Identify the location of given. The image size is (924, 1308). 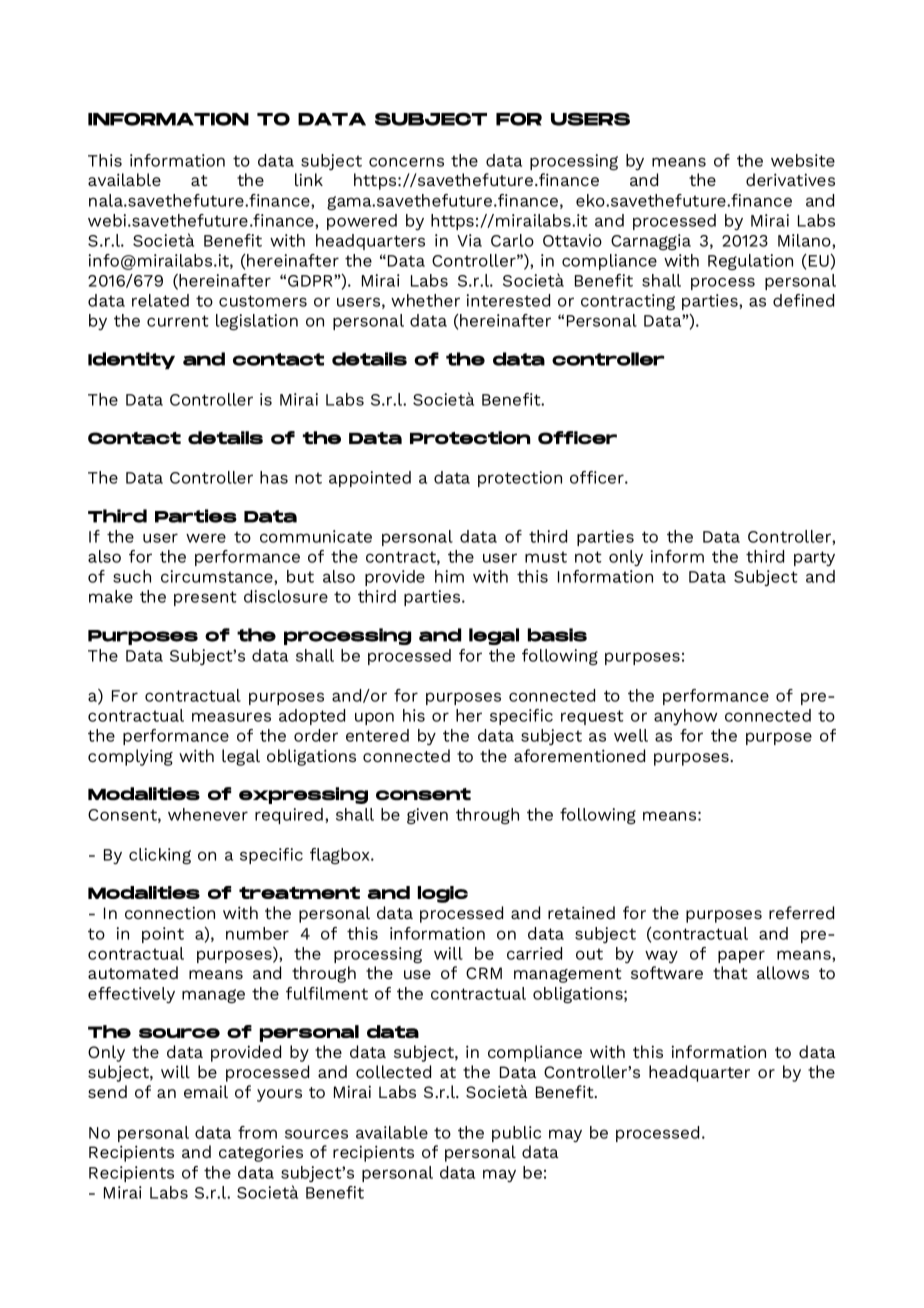
(427, 816).
